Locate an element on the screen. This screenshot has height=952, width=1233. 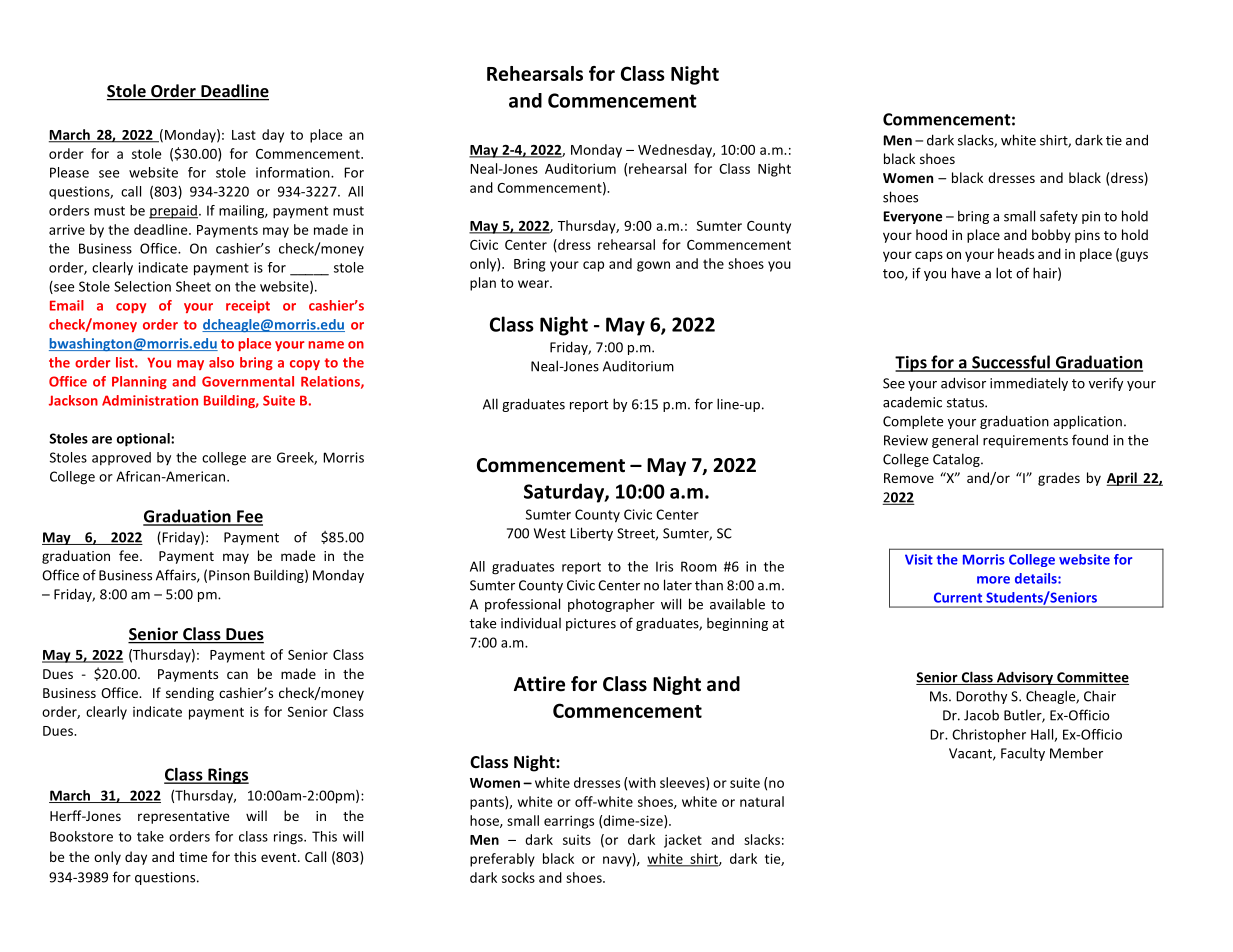
suits is located at coordinates (577, 840).
